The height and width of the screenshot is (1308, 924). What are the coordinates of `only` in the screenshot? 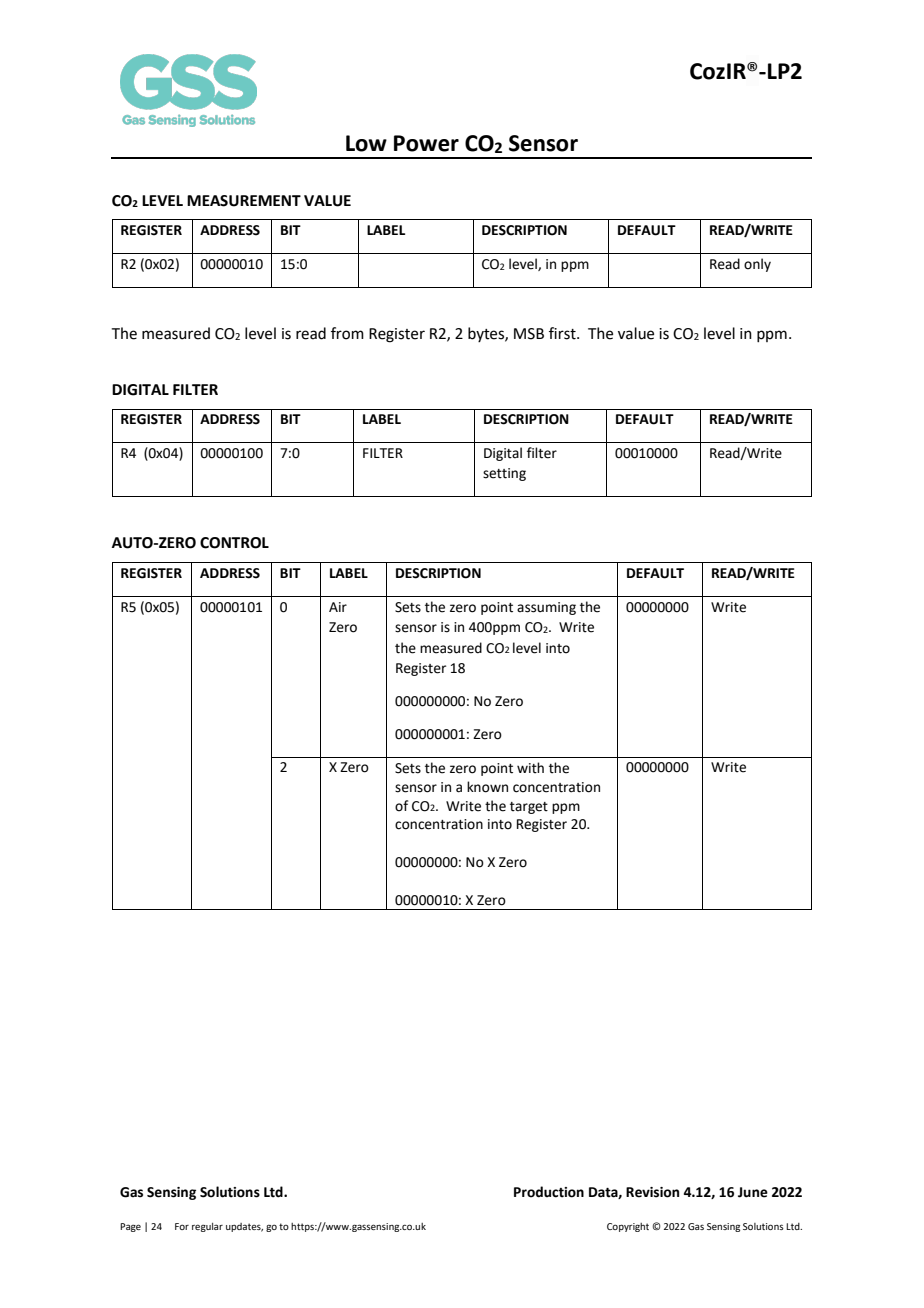 It's located at (757, 265).
